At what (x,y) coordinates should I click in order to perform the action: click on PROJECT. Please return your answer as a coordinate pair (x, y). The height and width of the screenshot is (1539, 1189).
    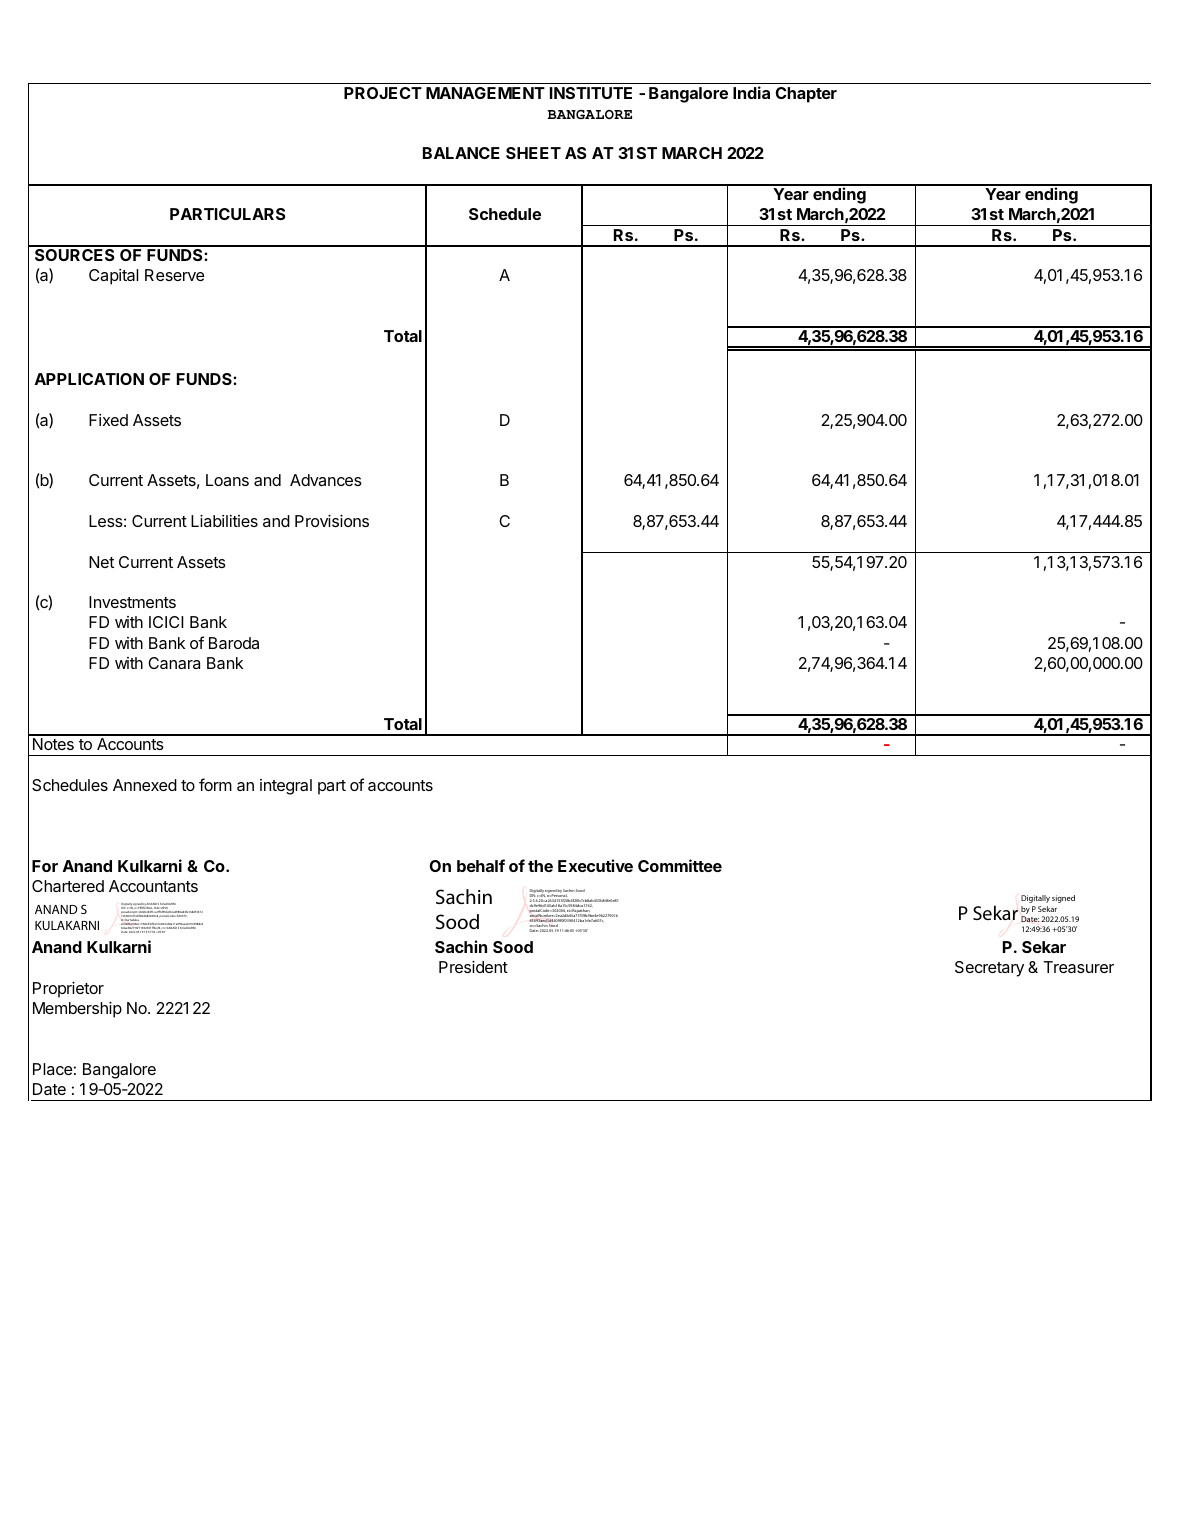
    Looking at the image, I should click on (383, 93).
